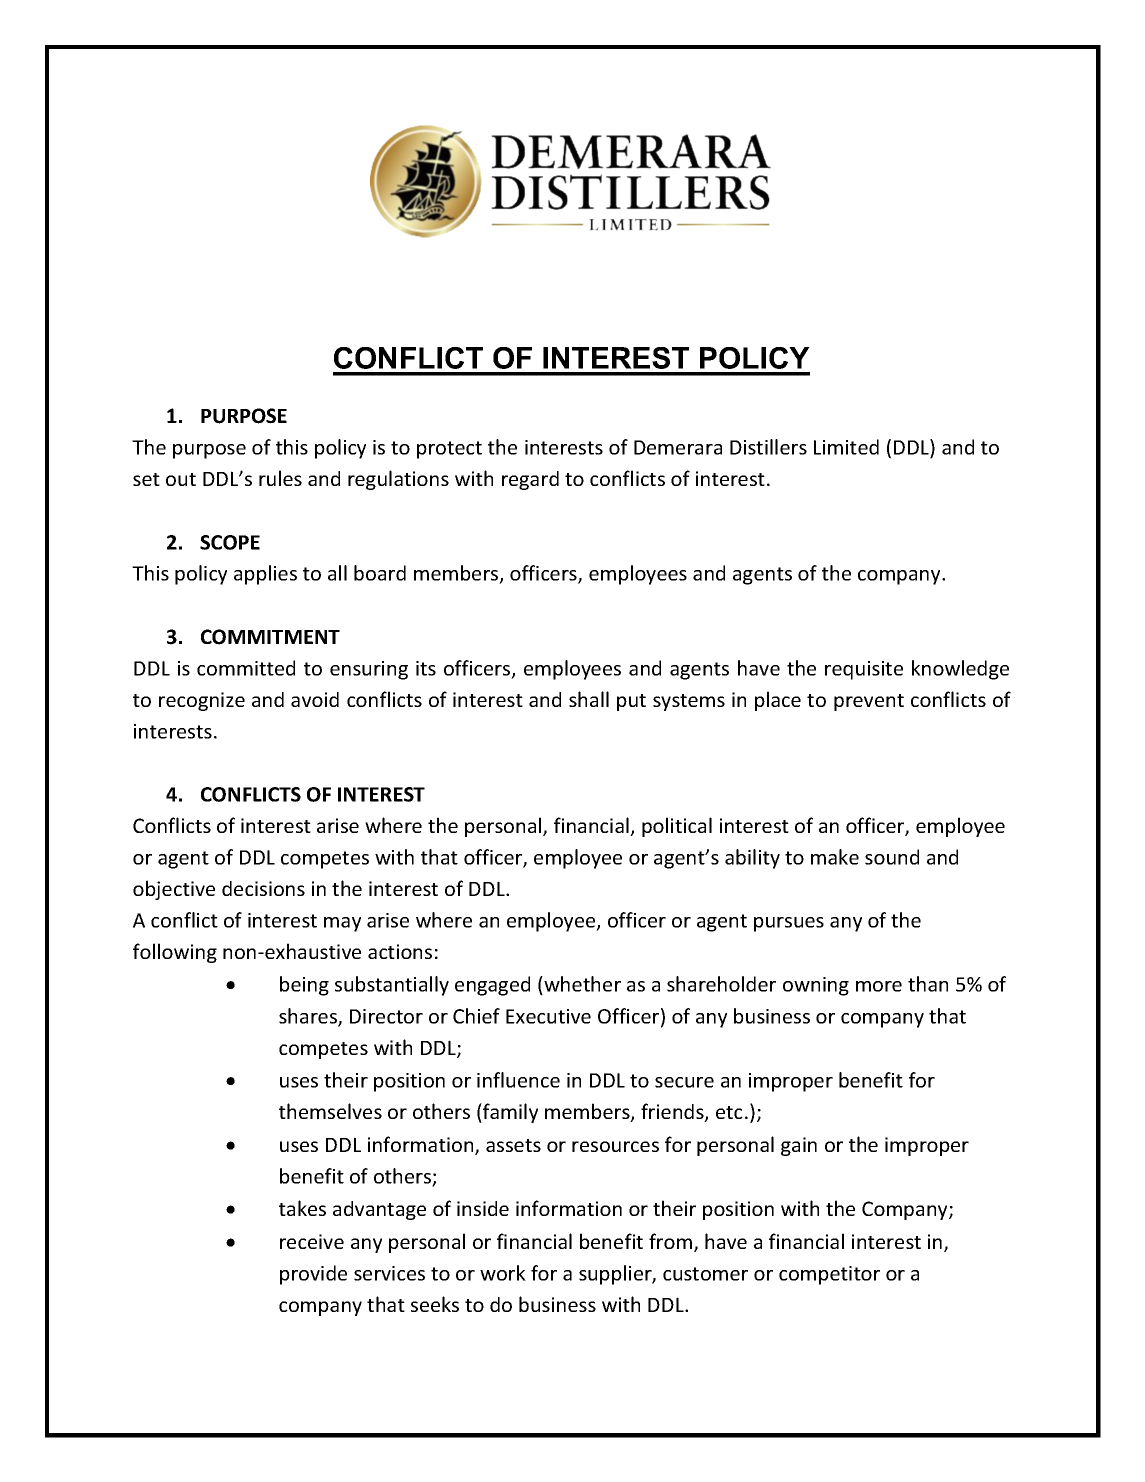 Image resolution: width=1145 pixels, height=1482 pixels. I want to click on regard, so click(530, 480).
